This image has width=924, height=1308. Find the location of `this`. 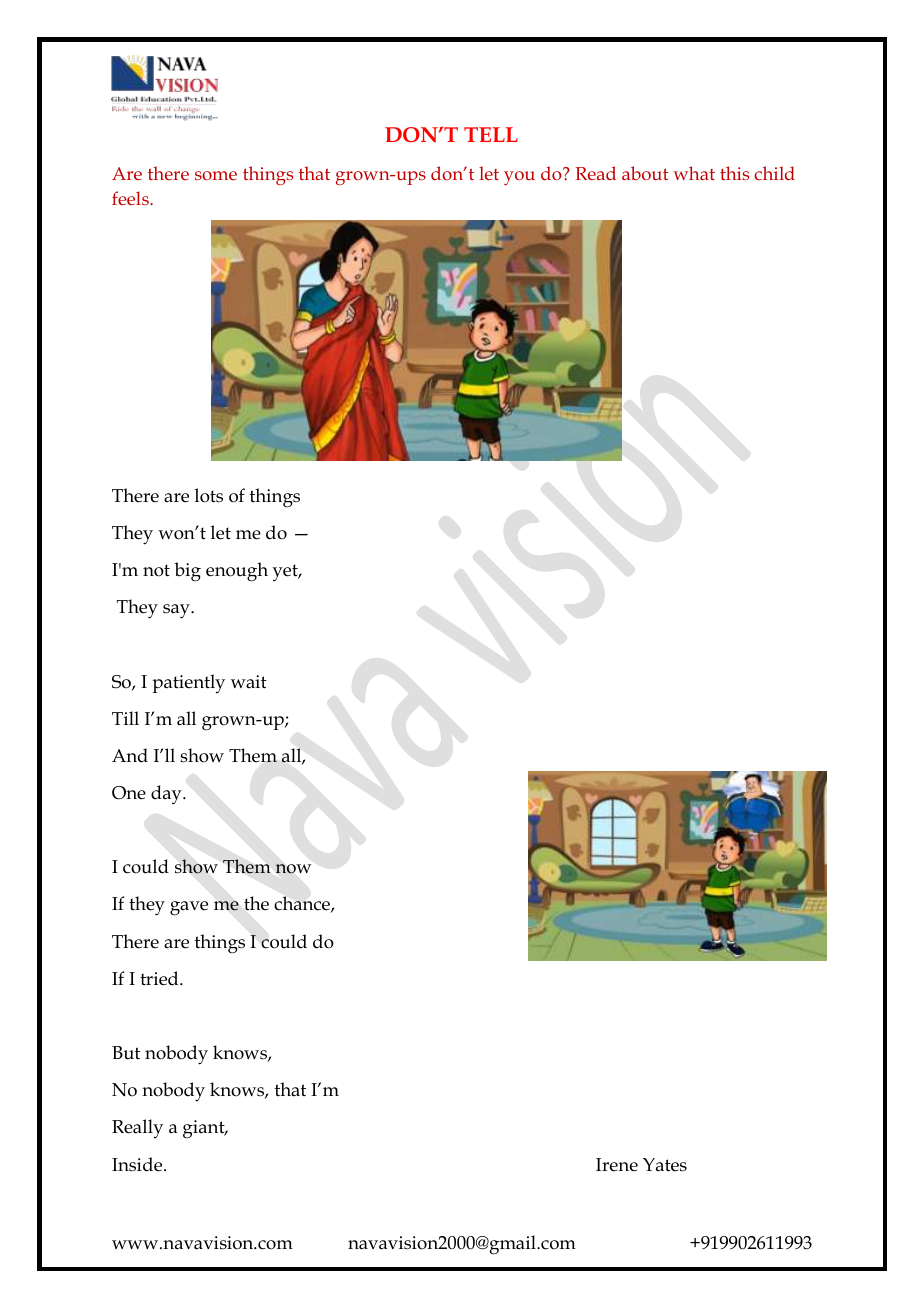

this is located at coordinates (734, 173).
